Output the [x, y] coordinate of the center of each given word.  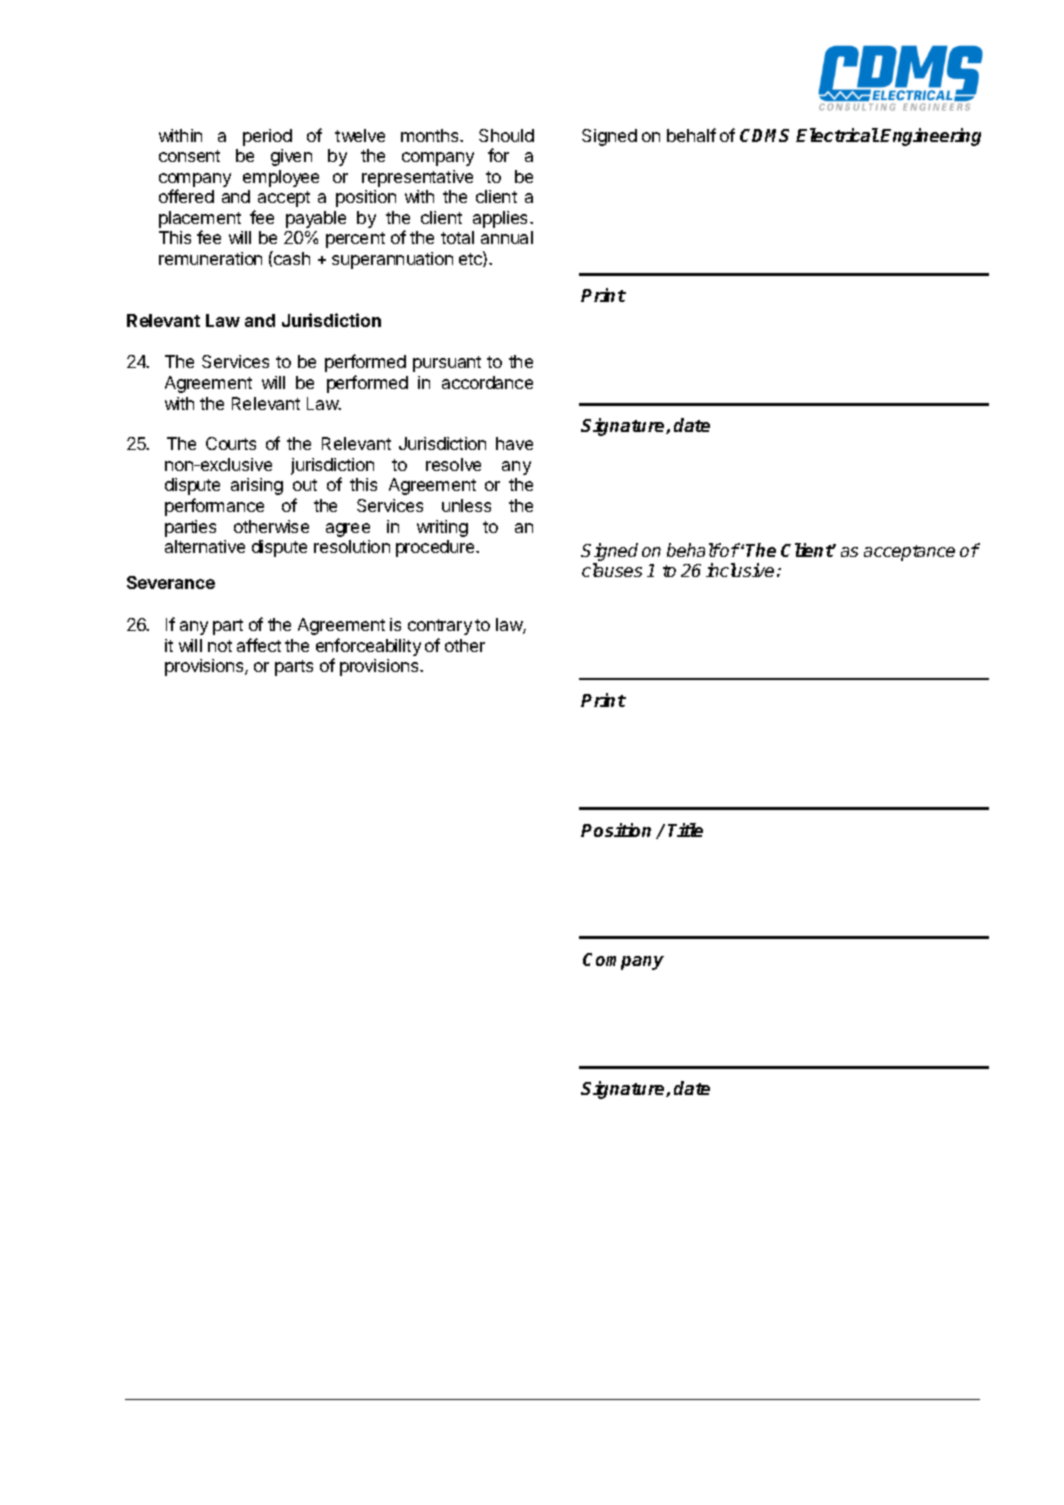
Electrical [837, 135]
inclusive [740, 570]
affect [259, 645]
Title [685, 830]
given [291, 157]
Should [506, 135]
